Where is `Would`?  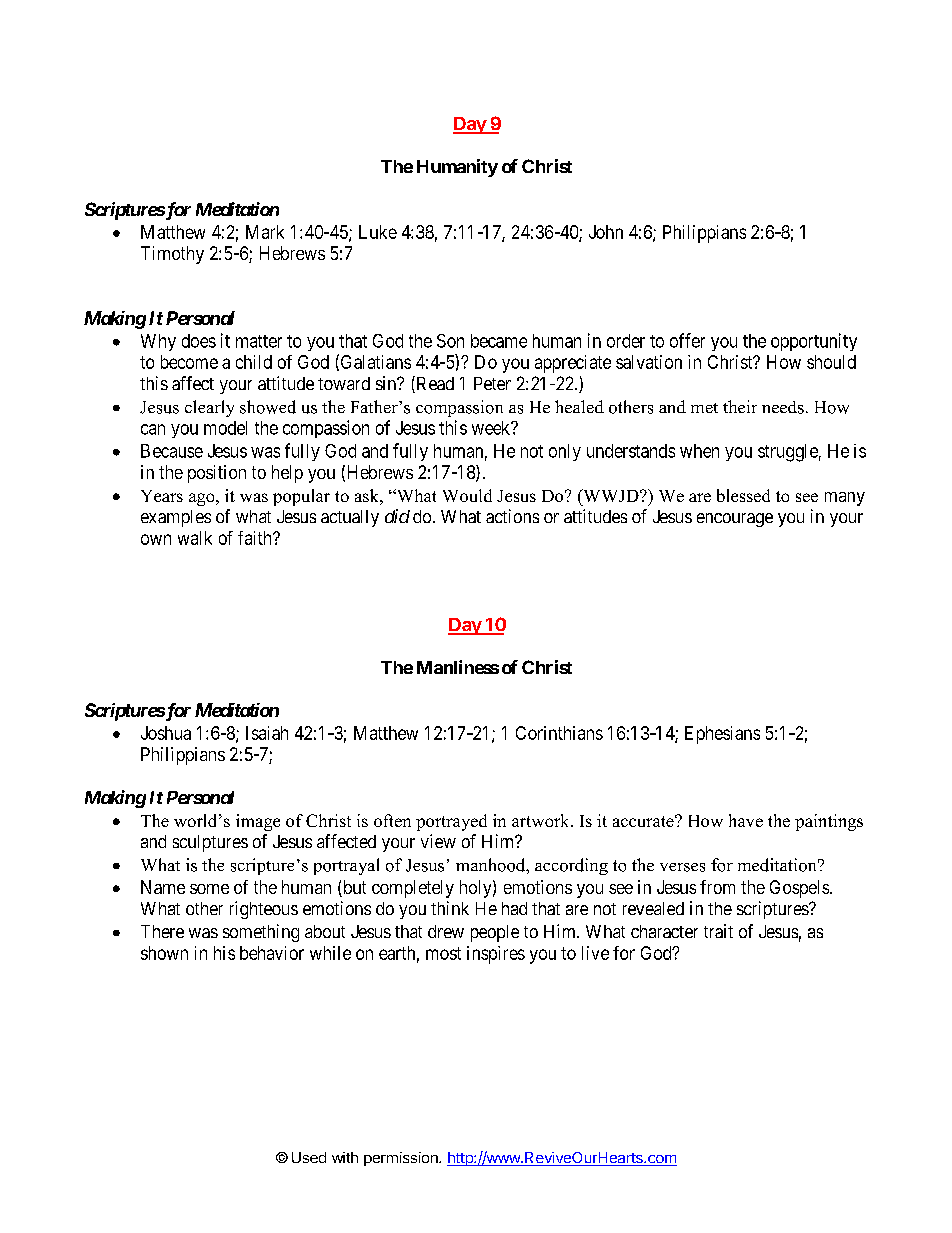 Would is located at coordinates (467, 495).
